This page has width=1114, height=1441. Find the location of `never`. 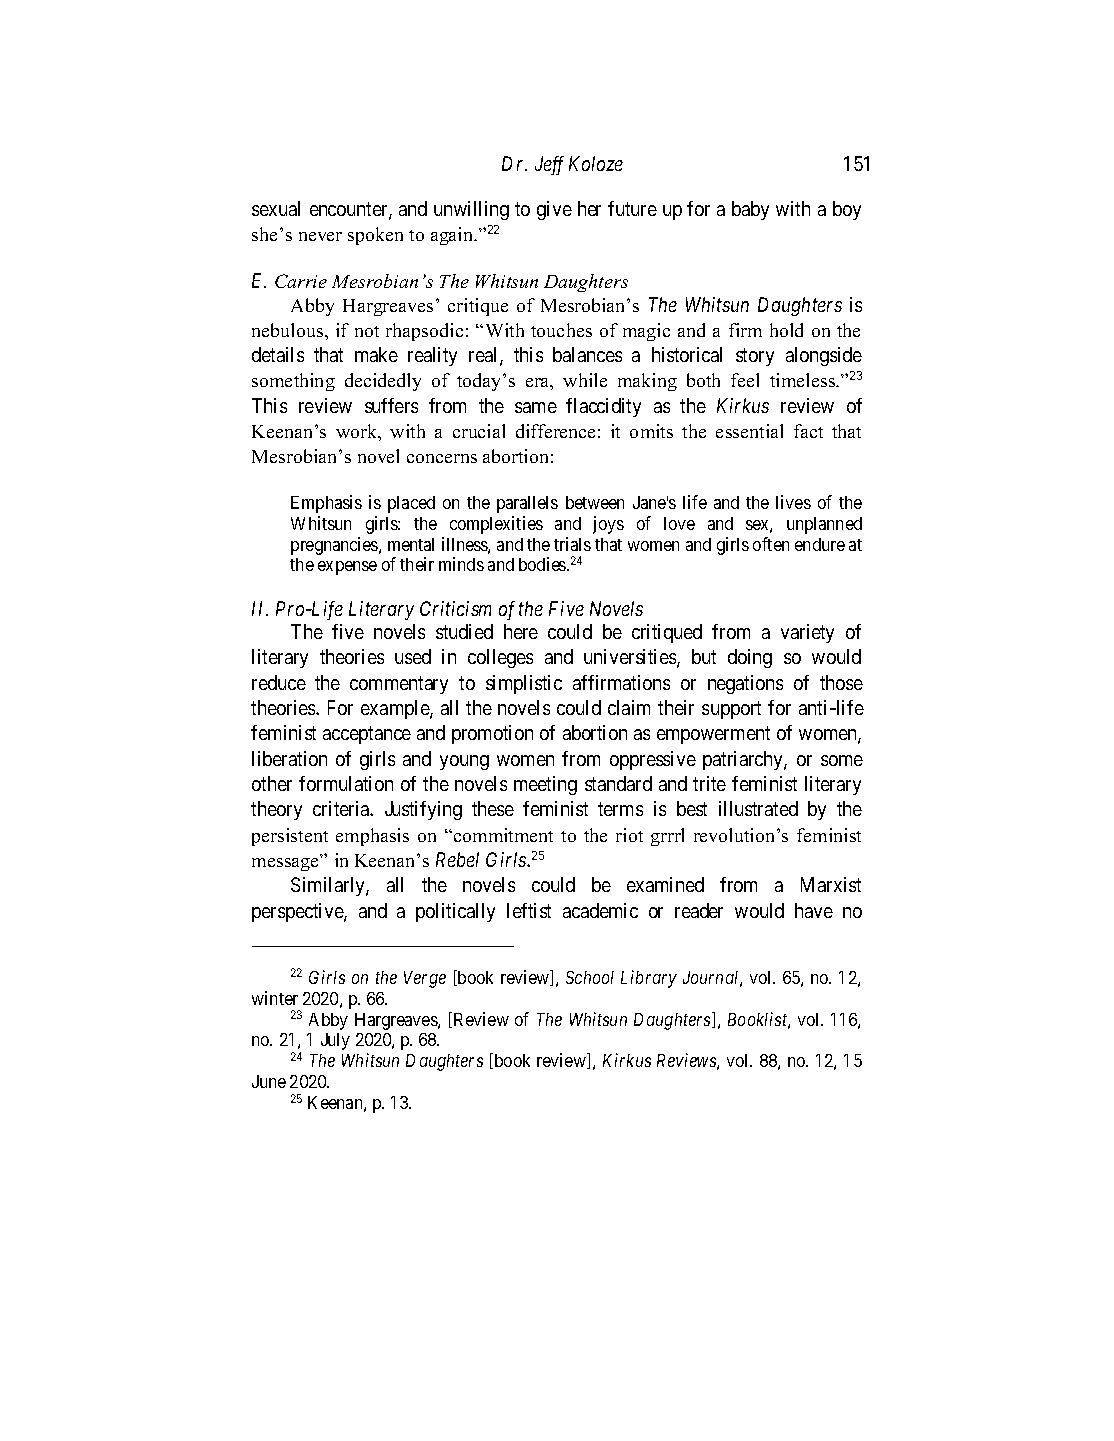

never is located at coordinates (320, 236).
